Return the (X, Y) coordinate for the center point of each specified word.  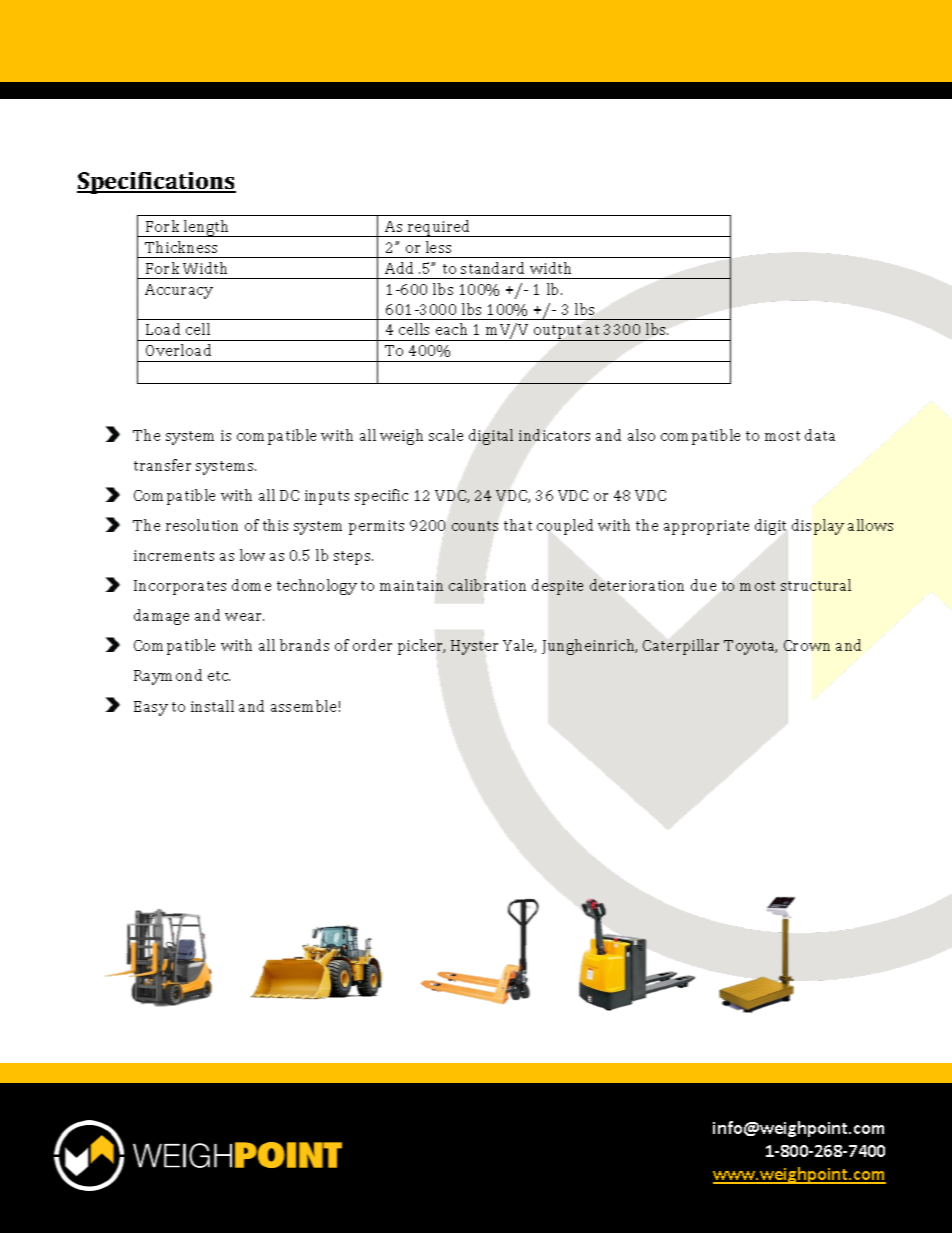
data (820, 435)
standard (492, 268)
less (438, 247)
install (212, 706)
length (207, 228)
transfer (162, 465)
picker (421, 647)
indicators (554, 435)
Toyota (750, 647)
